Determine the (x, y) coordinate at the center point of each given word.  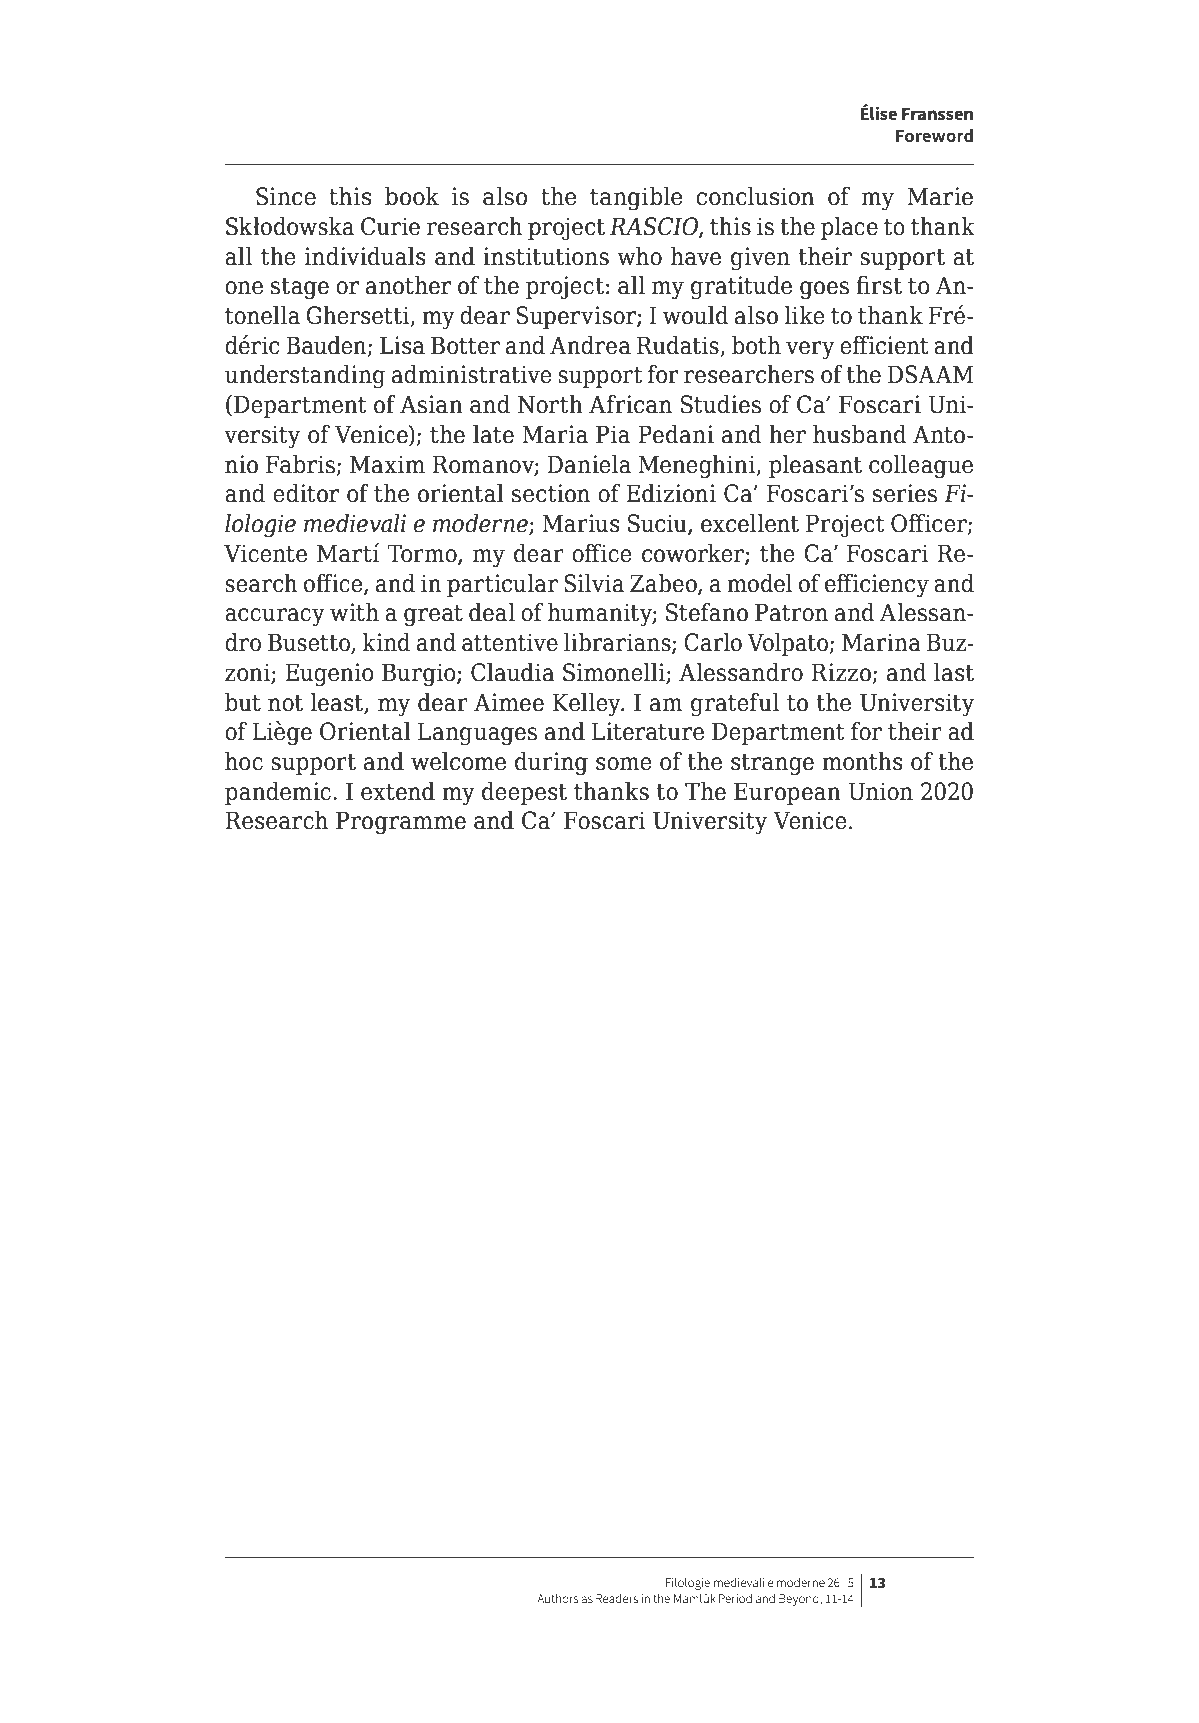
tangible (636, 199)
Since (286, 196)
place (849, 228)
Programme (401, 823)
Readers (617, 1598)
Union (880, 791)
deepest (524, 793)
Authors (558, 1598)
